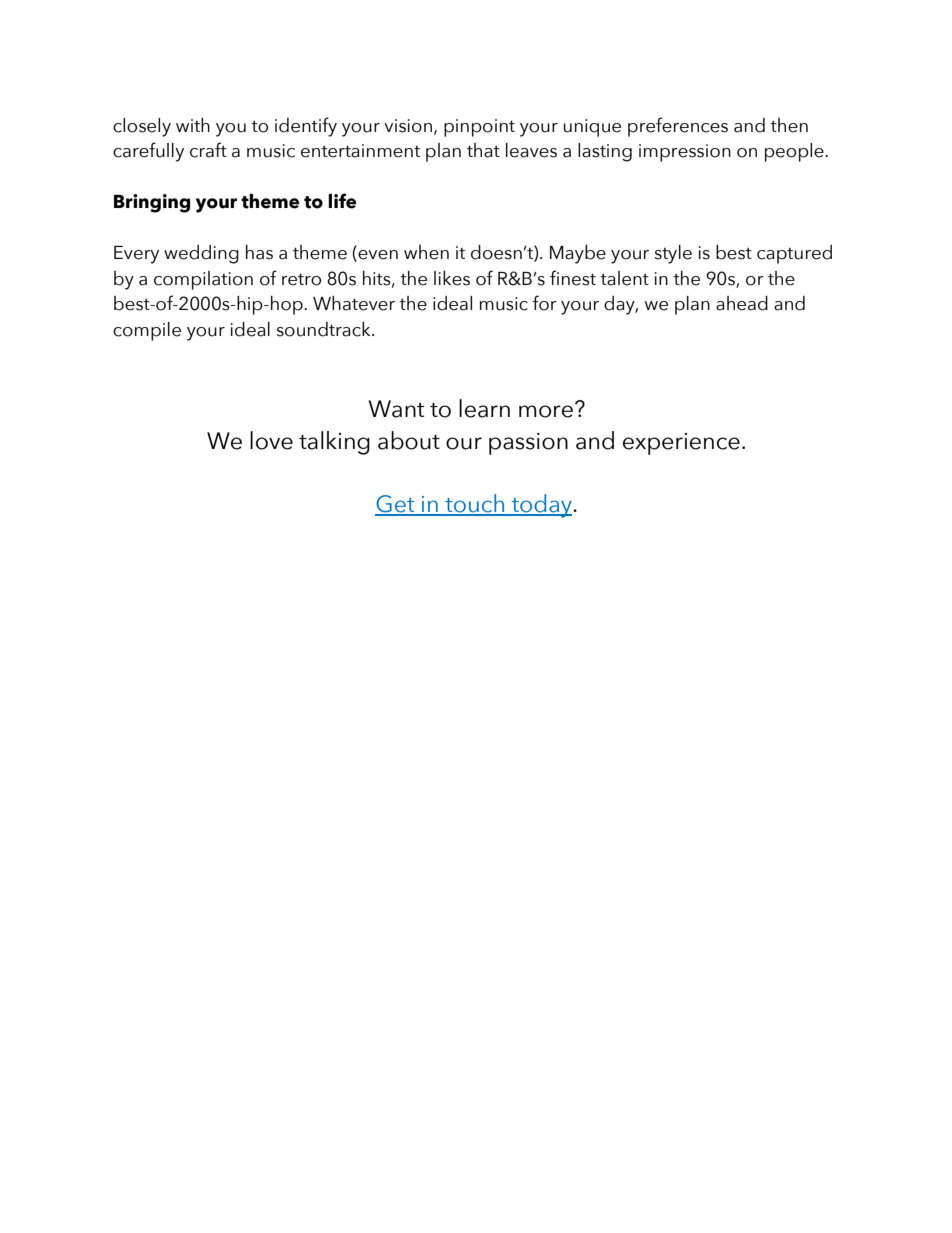 The width and height of the document is (952, 1233). Describe the element at coordinates (147, 331) in the document. I see `compile` at that location.
